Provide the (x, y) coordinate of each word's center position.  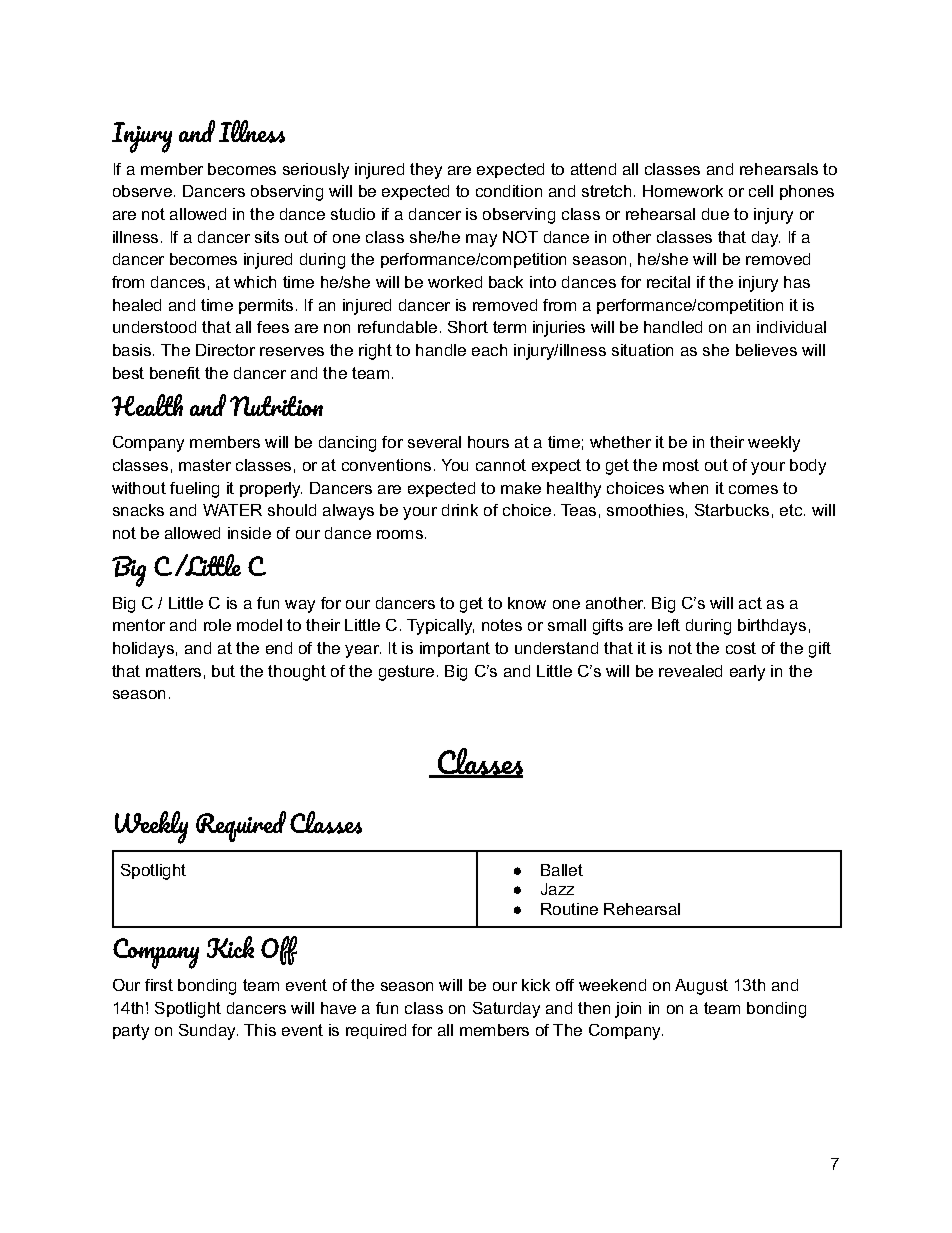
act (750, 603)
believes (766, 350)
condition (509, 191)
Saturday (506, 1010)
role (217, 625)
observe (144, 191)
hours (488, 442)
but (223, 671)
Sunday (208, 1032)
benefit (175, 373)
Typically (440, 627)
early (747, 673)
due (715, 214)
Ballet (562, 870)
